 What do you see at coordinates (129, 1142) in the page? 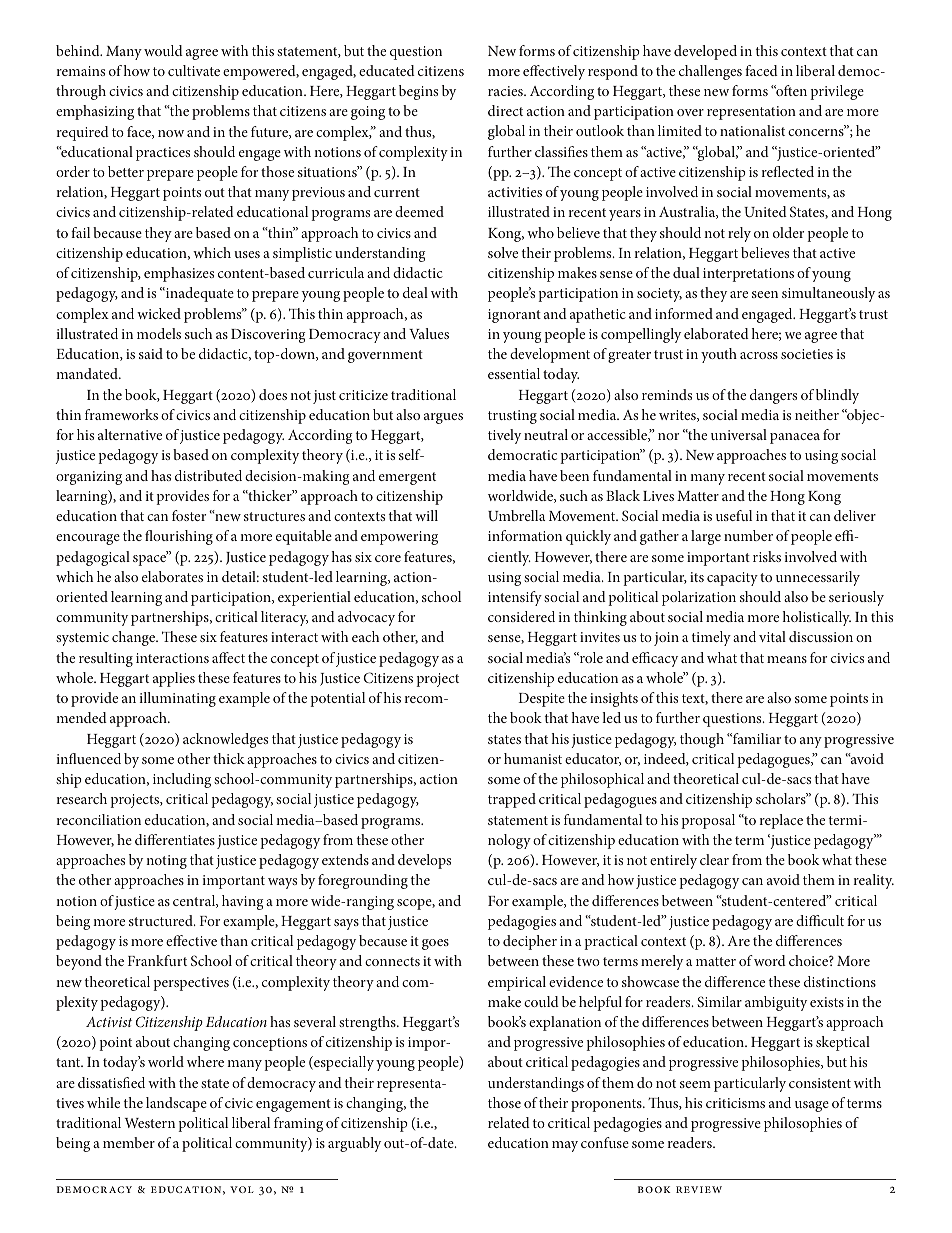
I see `member` at bounding box center [129, 1142].
